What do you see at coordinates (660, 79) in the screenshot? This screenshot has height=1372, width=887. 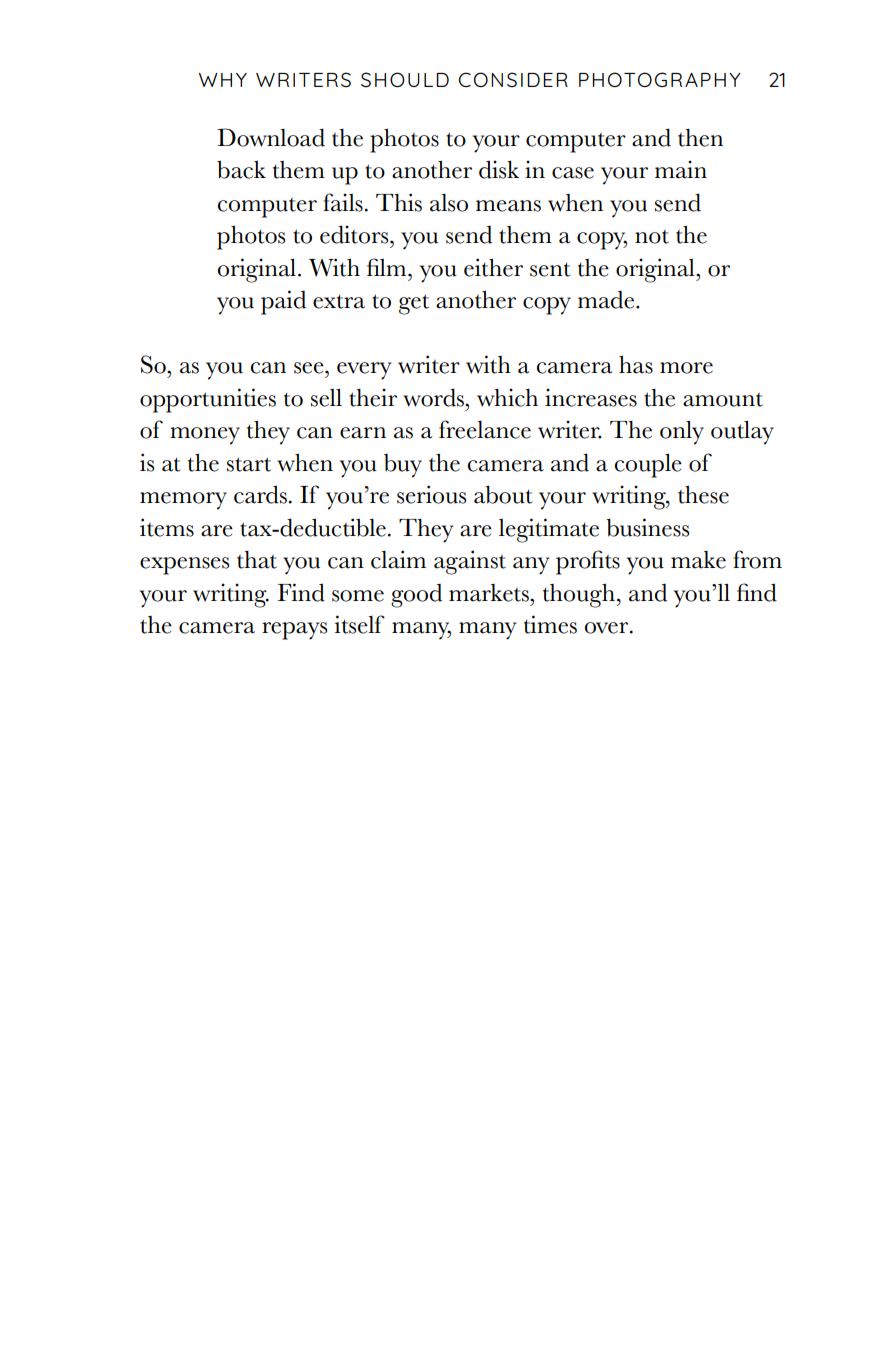 I see `PHOTOGRAPHY` at bounding box center [660, 79].
